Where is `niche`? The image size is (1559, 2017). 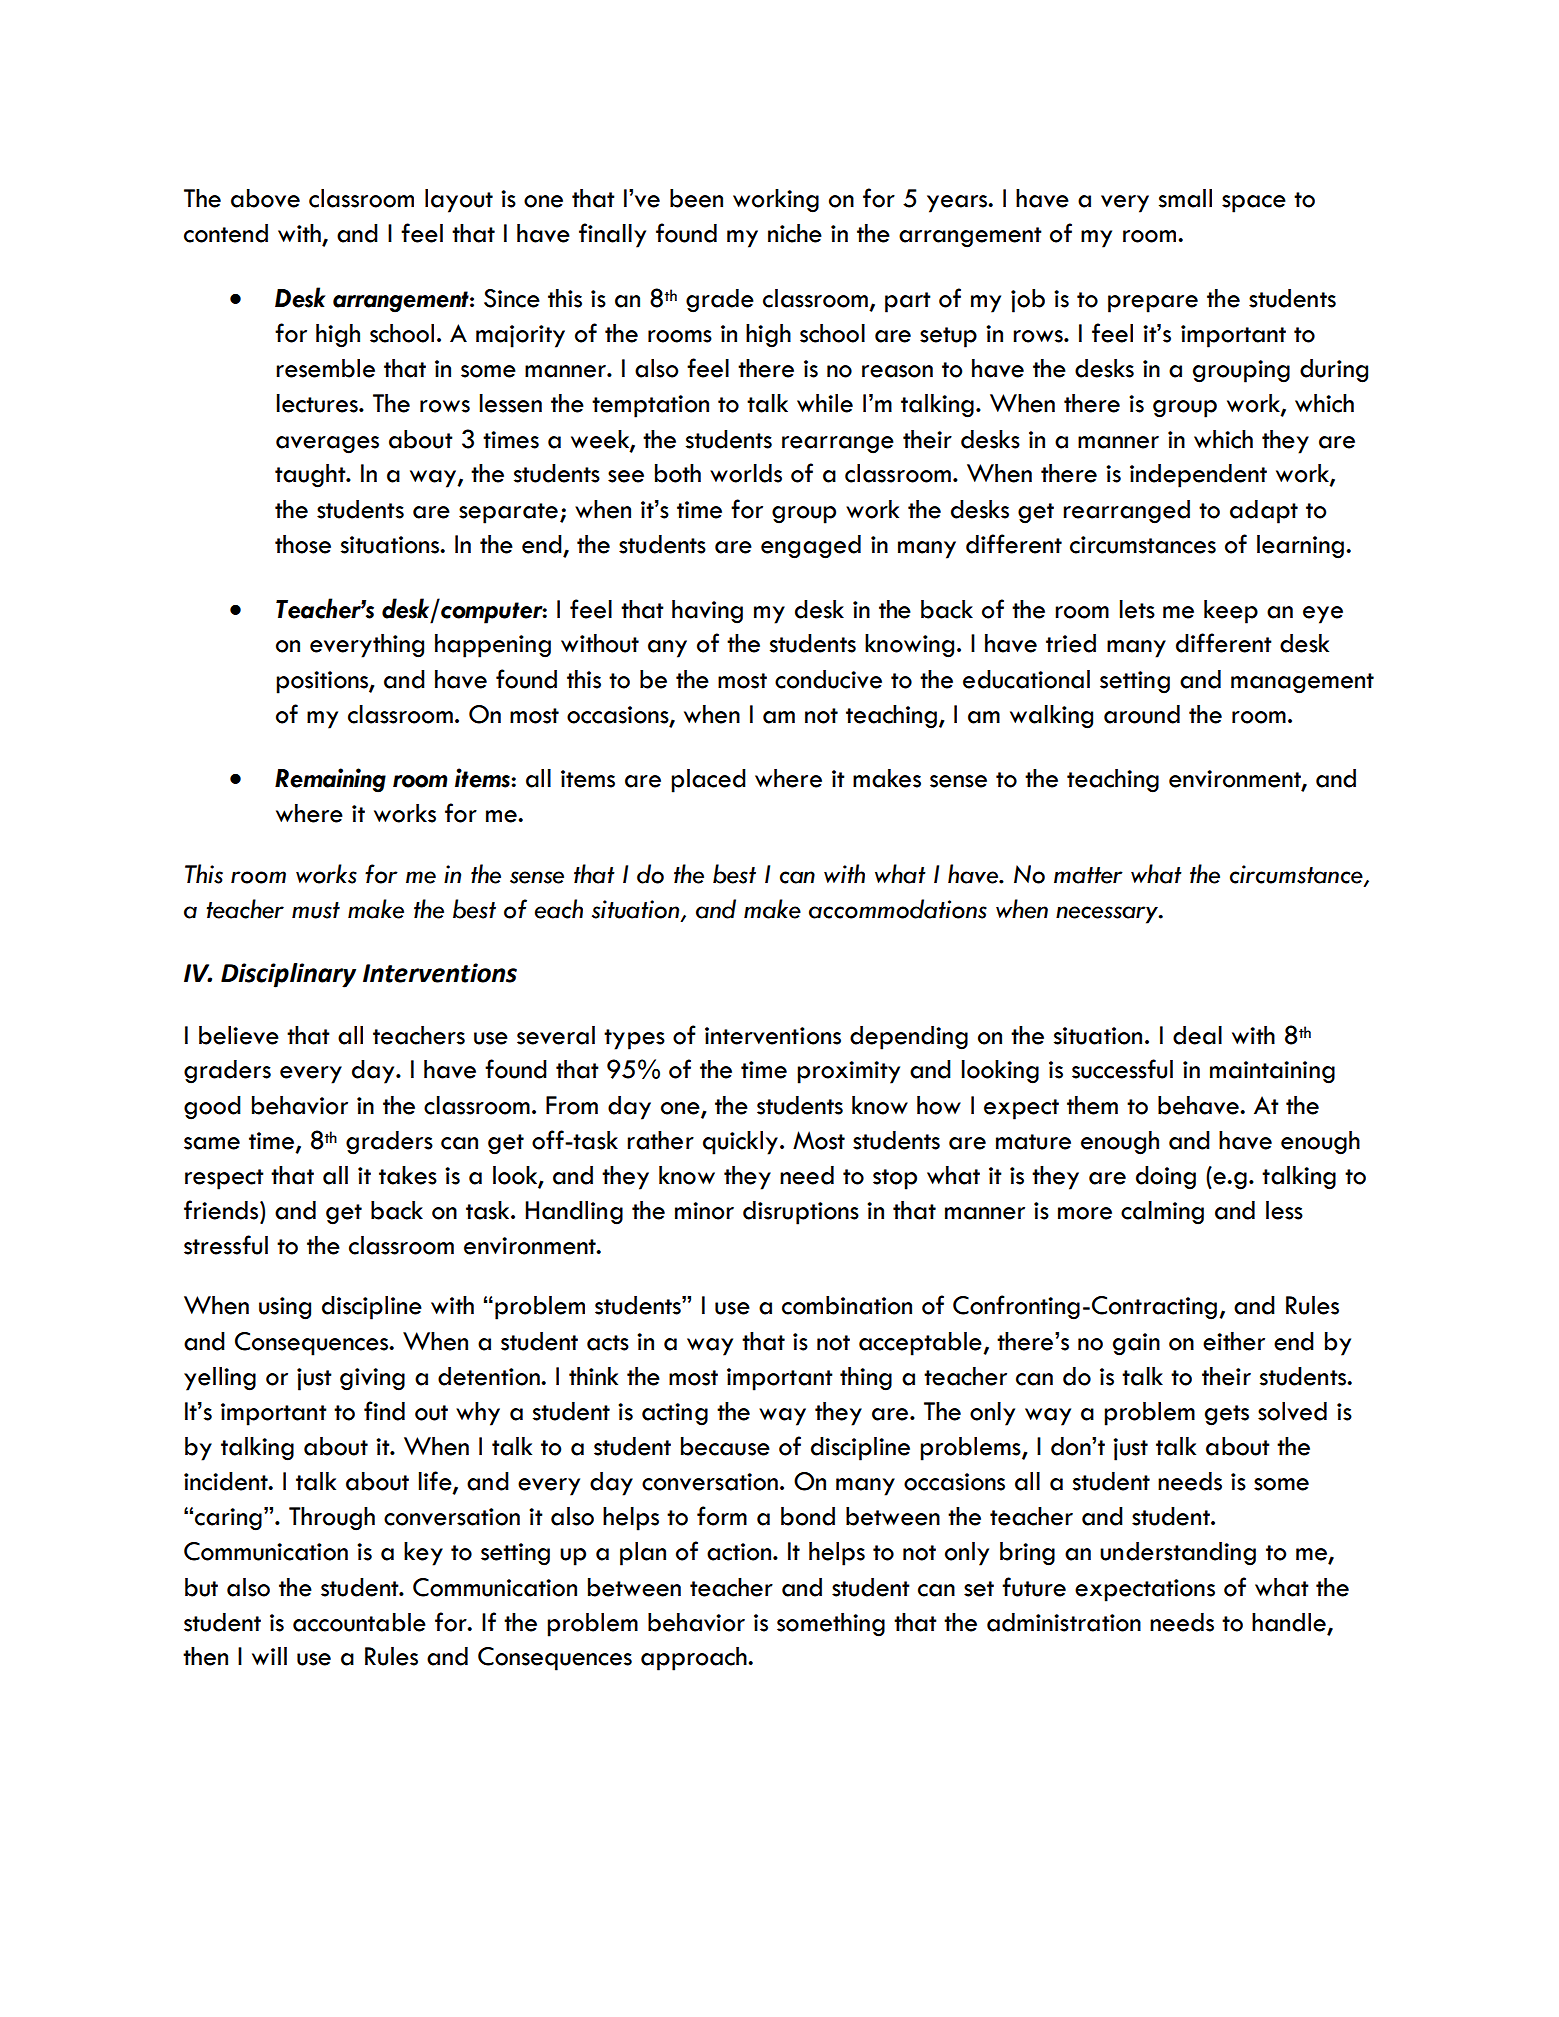
niche is located at coordinates (795, 233).
